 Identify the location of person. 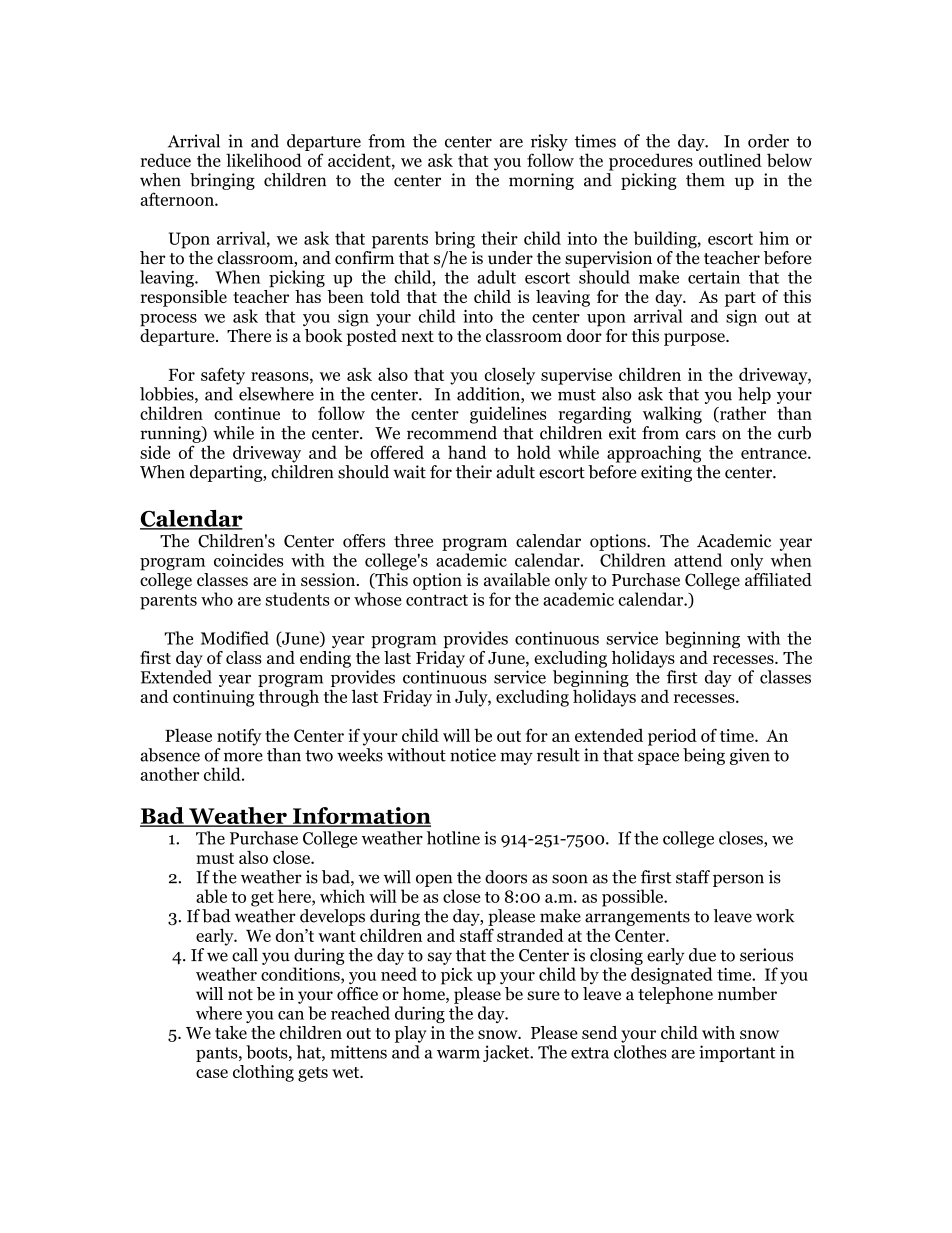
(738, 880).
